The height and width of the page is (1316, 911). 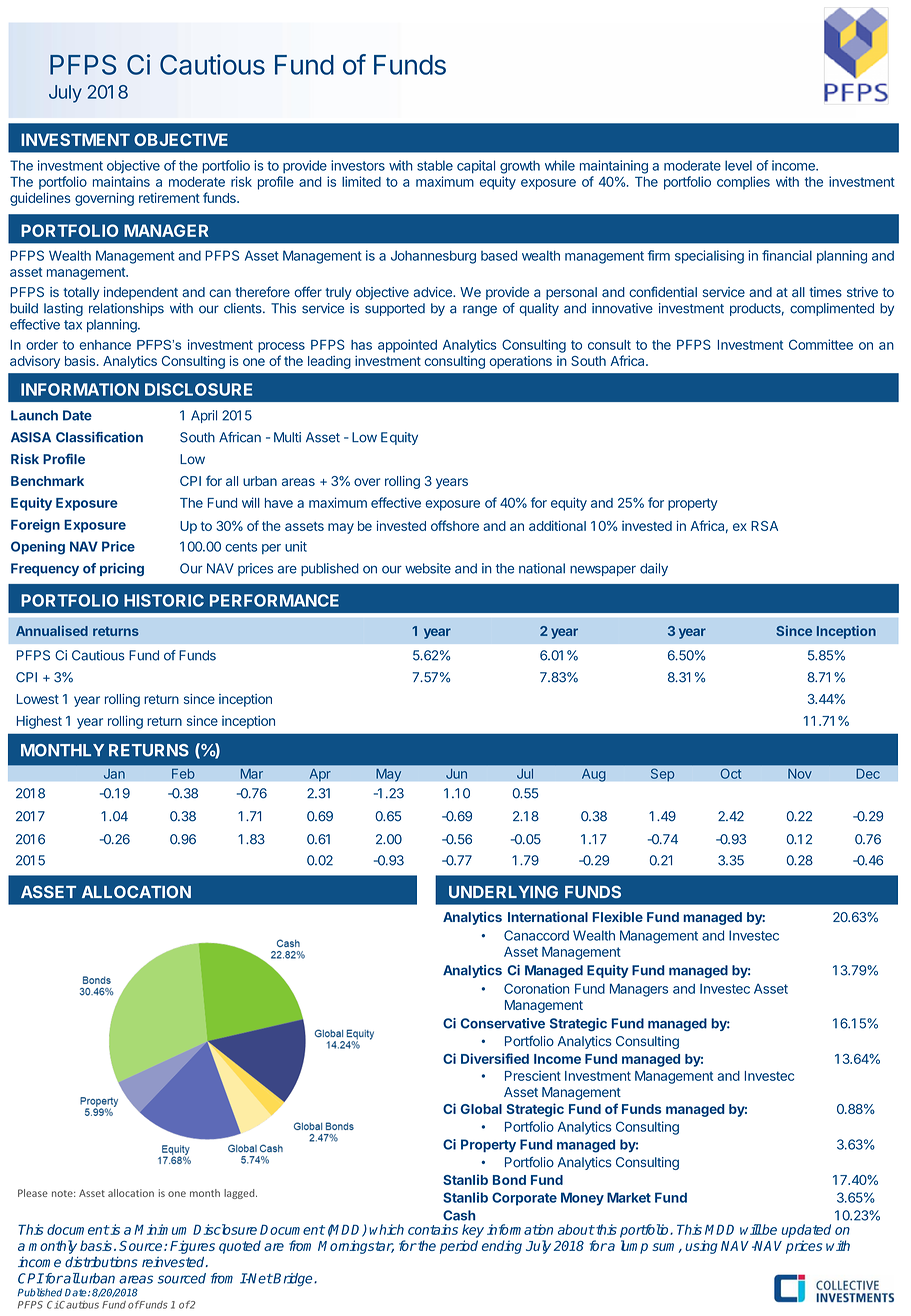 What do you see at coordinates (99, 437) in the page?
I see `Classification` at bounding box center [99, 437].
